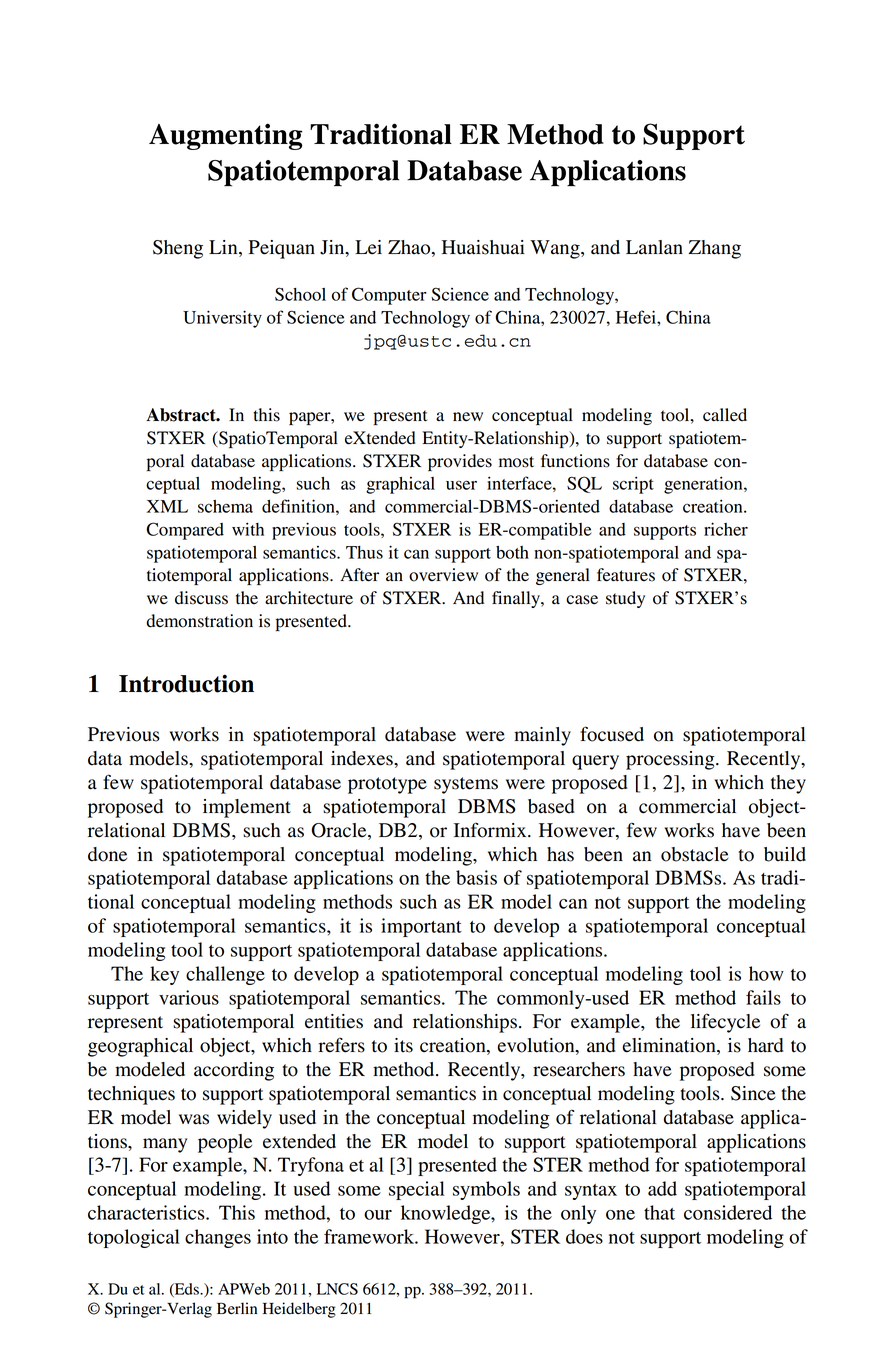 The image size is (892, 1372). What do you see at coordinates (164, 975) in the screenshot?
I see `key` at bounding box center [164, 975].
